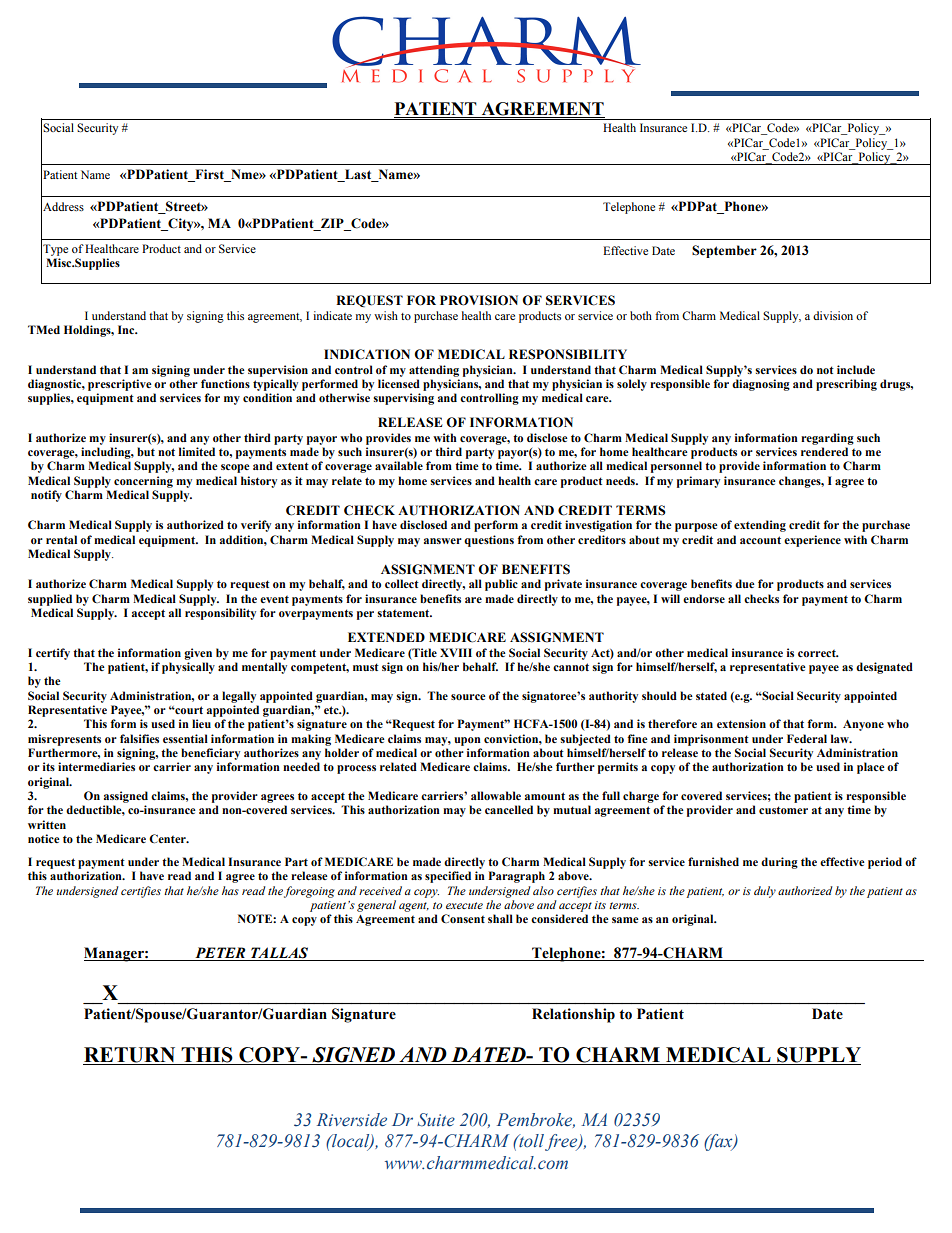 Image resolution: width=952 pixels, height=1233 pixels. What do you see at coordinates (332, 315) in the screenshot?
I see `indicate` at bounding box center [332, 315].
